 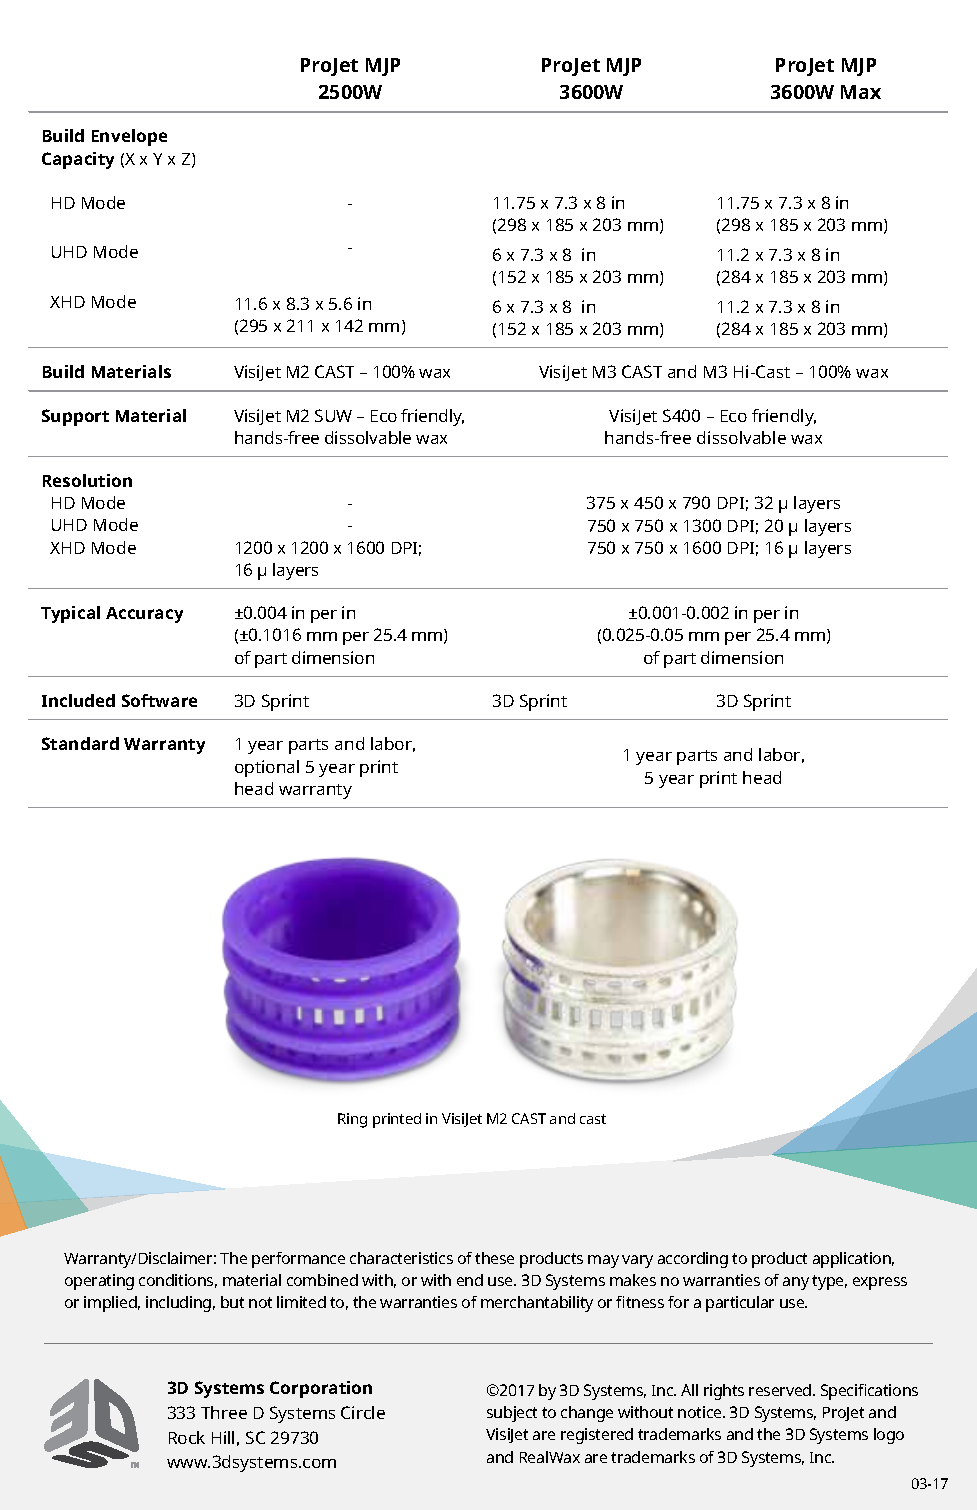 What do you see at coordinates (512, 1414) in the page?
I see `subject` at bounding box center [512, 1414].
